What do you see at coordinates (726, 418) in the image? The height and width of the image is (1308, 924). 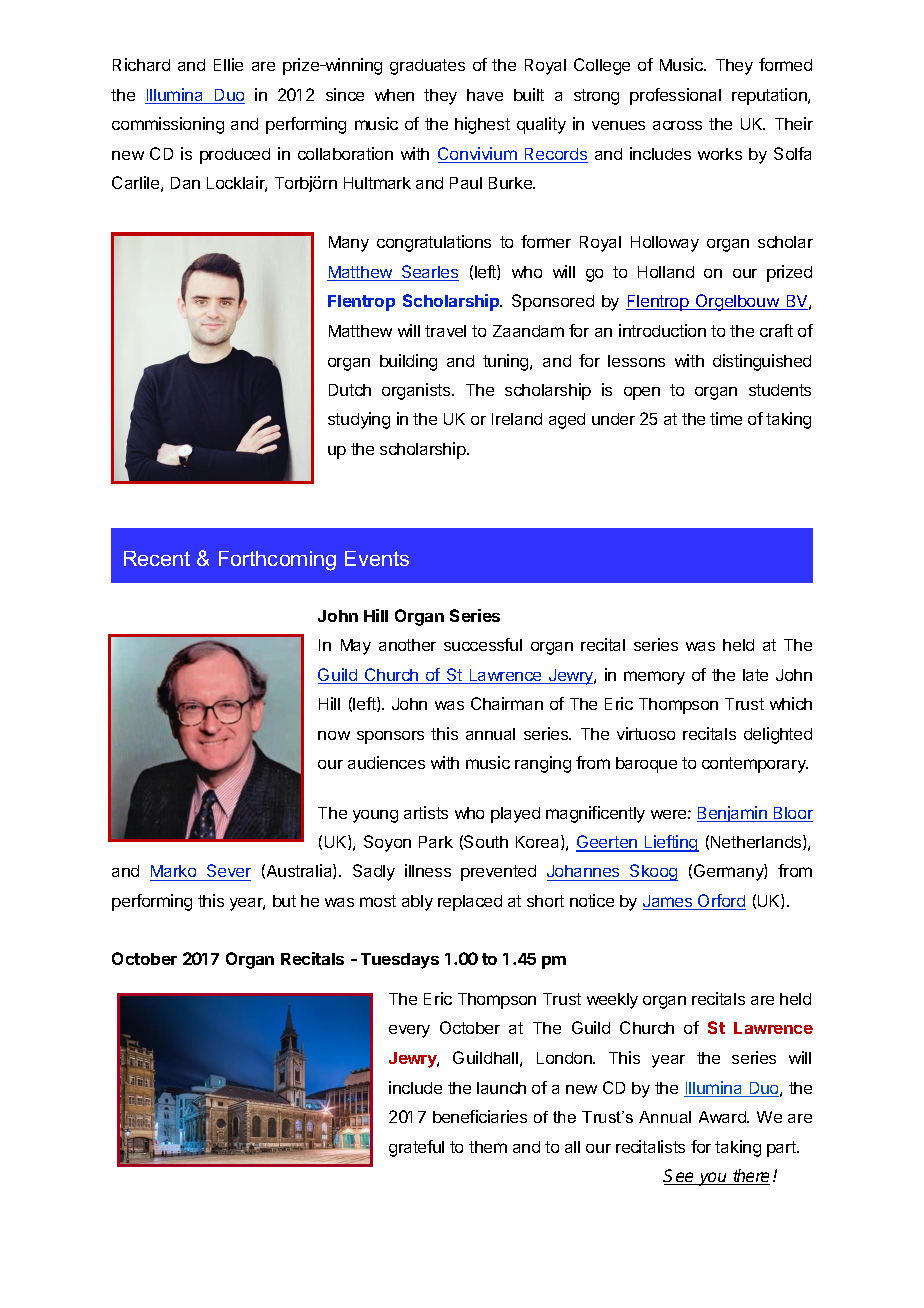 I see `time` at bounding box center [726, 418].
